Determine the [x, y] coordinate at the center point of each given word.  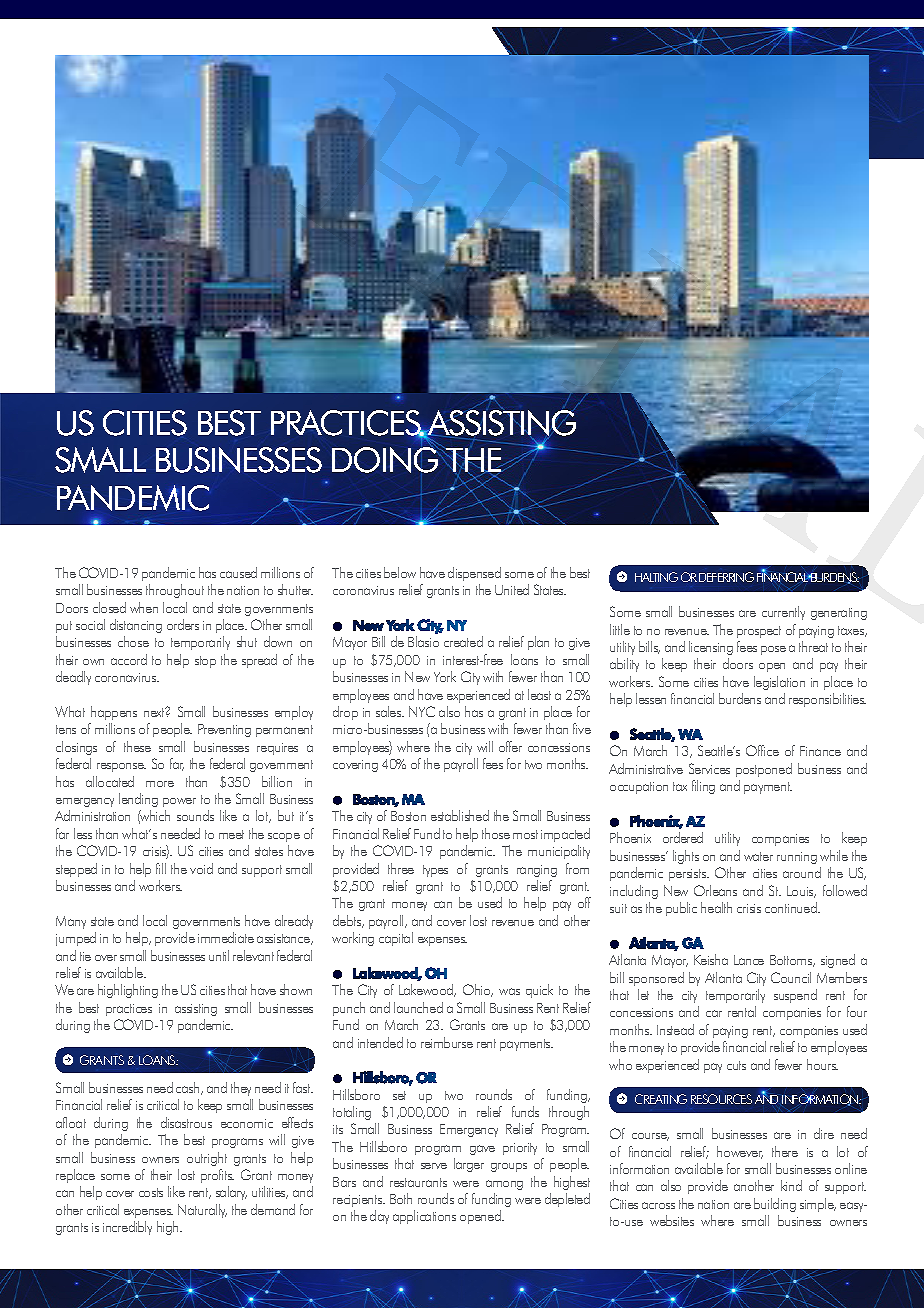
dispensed [474, 574]
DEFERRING [726, 577]
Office [762, 750]
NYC [422, 711]
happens [114, 713]
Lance [749, 960]
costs [151, 1192]
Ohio [478, 990]
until [219, 955]
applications [424, 1217]
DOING [385, 460]
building [775, 1205]
